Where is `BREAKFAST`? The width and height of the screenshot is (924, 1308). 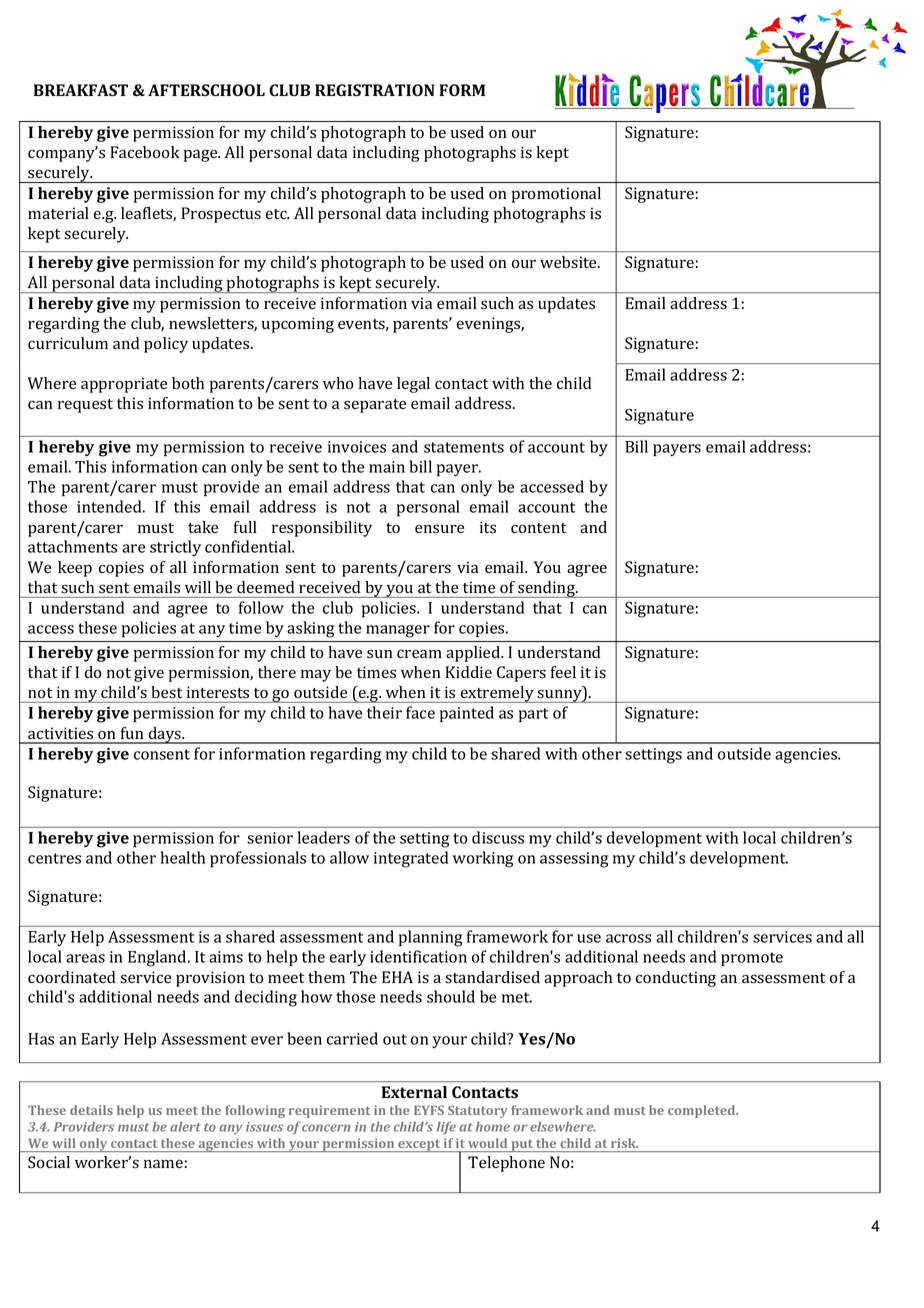
BREAKFAST is located at coordinates (81, 90).
